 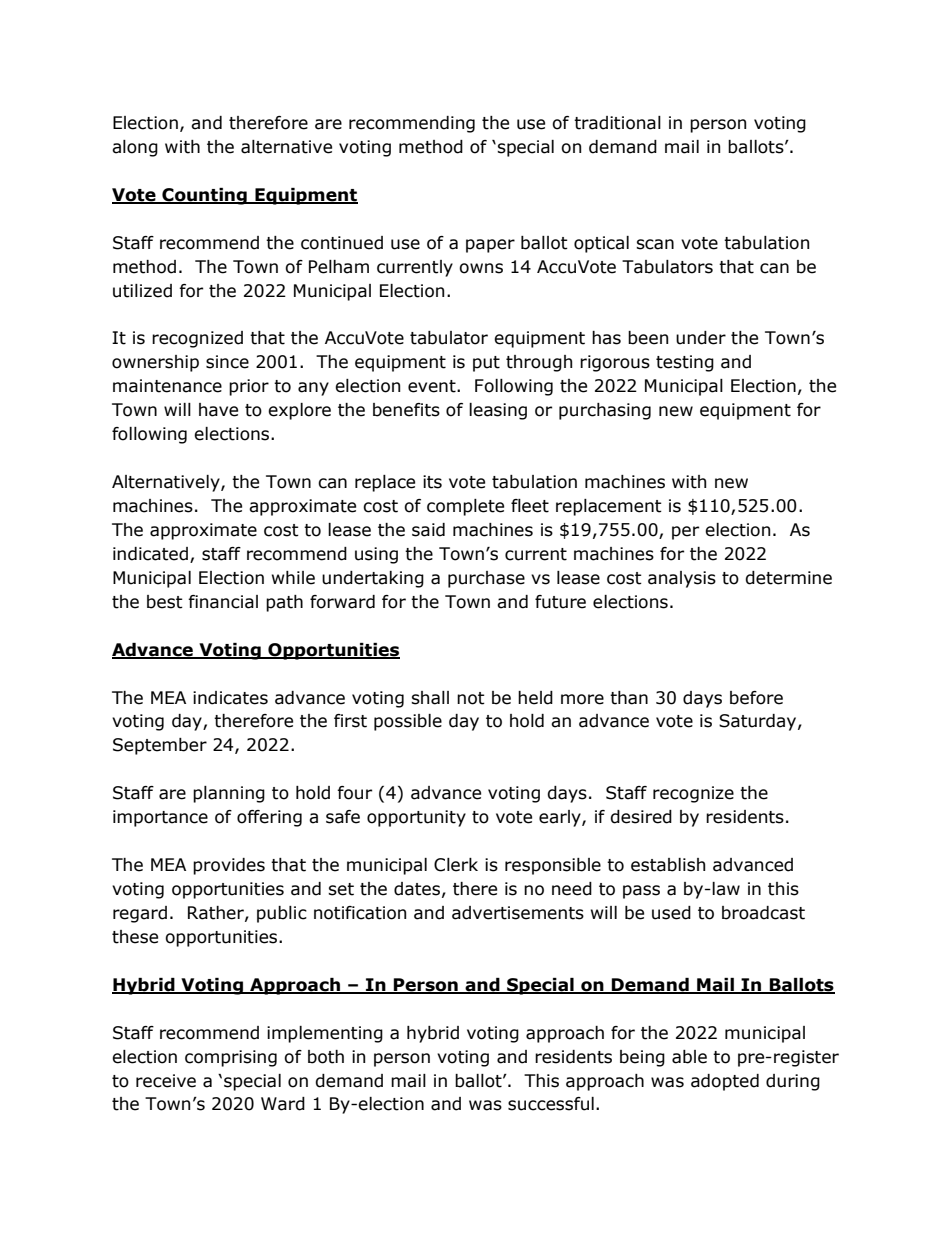 I want to click on Clerk, so click(x=456, y=865).
